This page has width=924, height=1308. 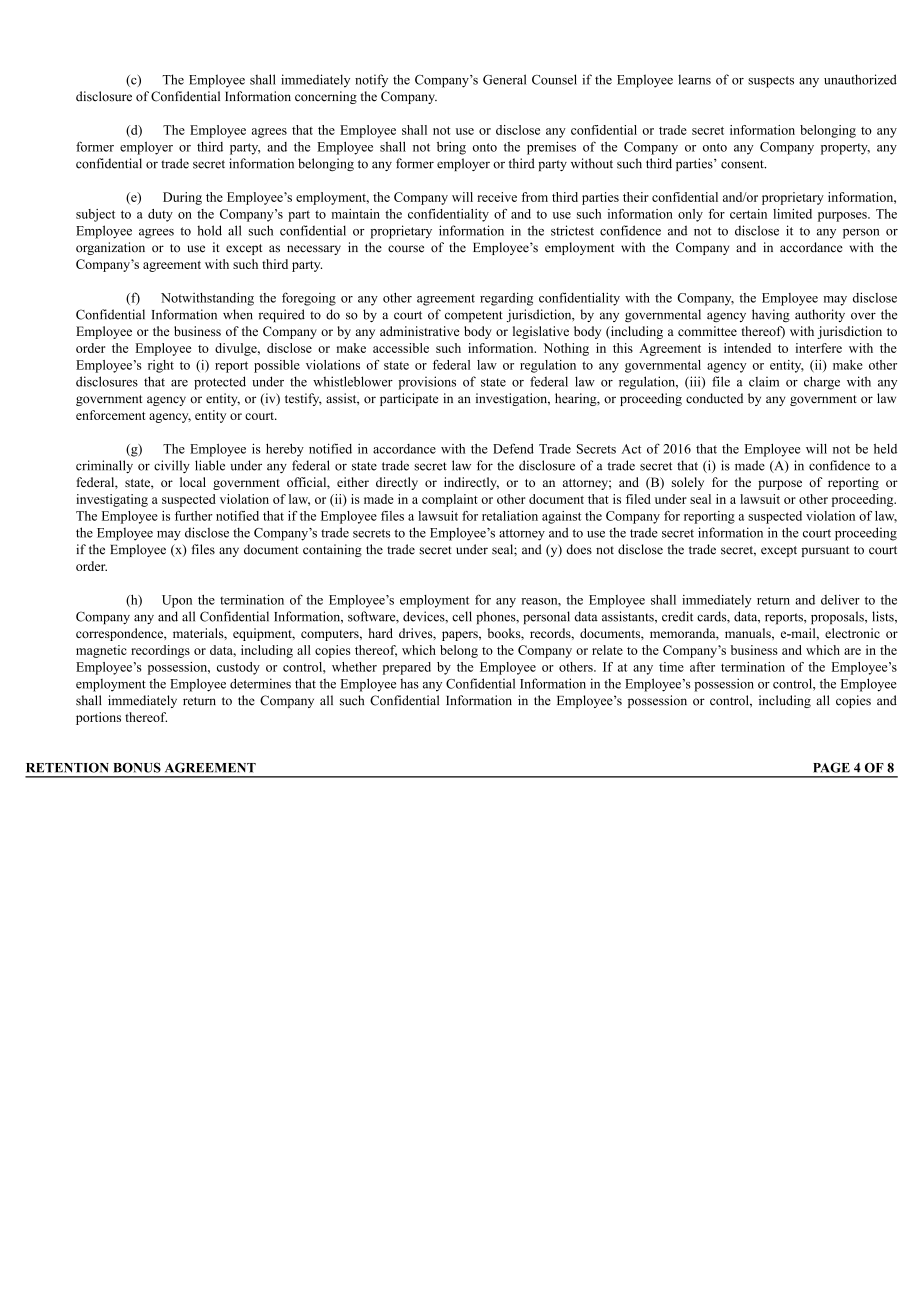 I want to click on competent, so click(x=474, y=316).
